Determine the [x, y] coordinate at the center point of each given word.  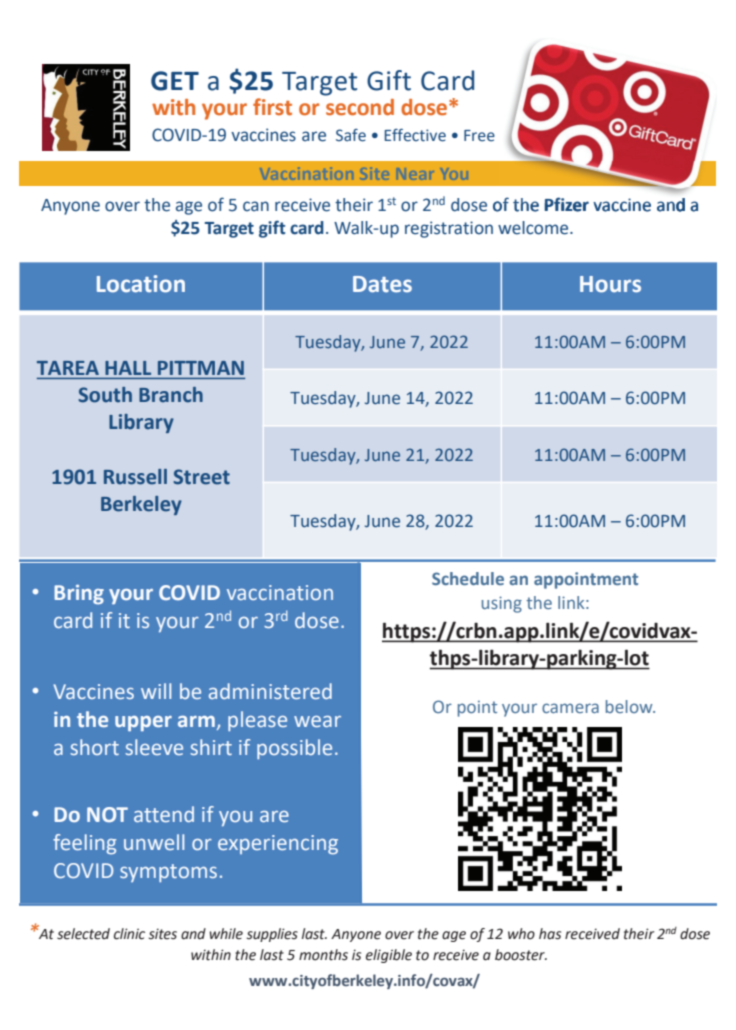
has [550, 934]
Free [479, 136]
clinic [129, 934]
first [272, 107]
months [323, 955]
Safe [351, 135]
